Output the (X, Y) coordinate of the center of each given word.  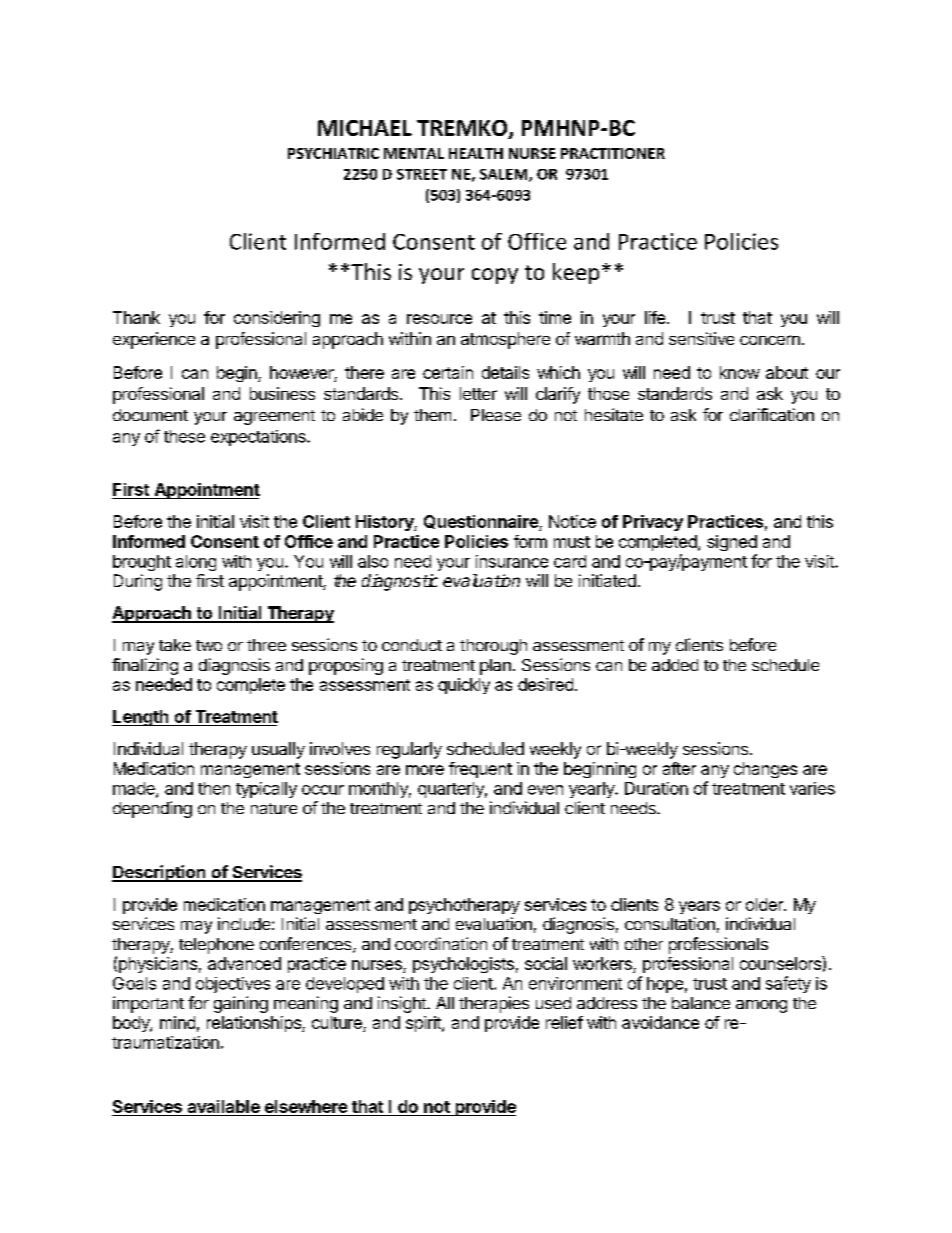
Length (141, 718)
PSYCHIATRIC (333, 153)
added (675, 665)
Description (160, 873)
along (196, 563)
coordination (441, 943)
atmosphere (505, 340)
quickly (464, 686)
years (699, 907)
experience (154, 340)
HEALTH (476, 153)
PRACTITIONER (613, 153)
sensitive (701, 338)
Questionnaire (482, 523)
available (224, 1106)
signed (732, 543)
